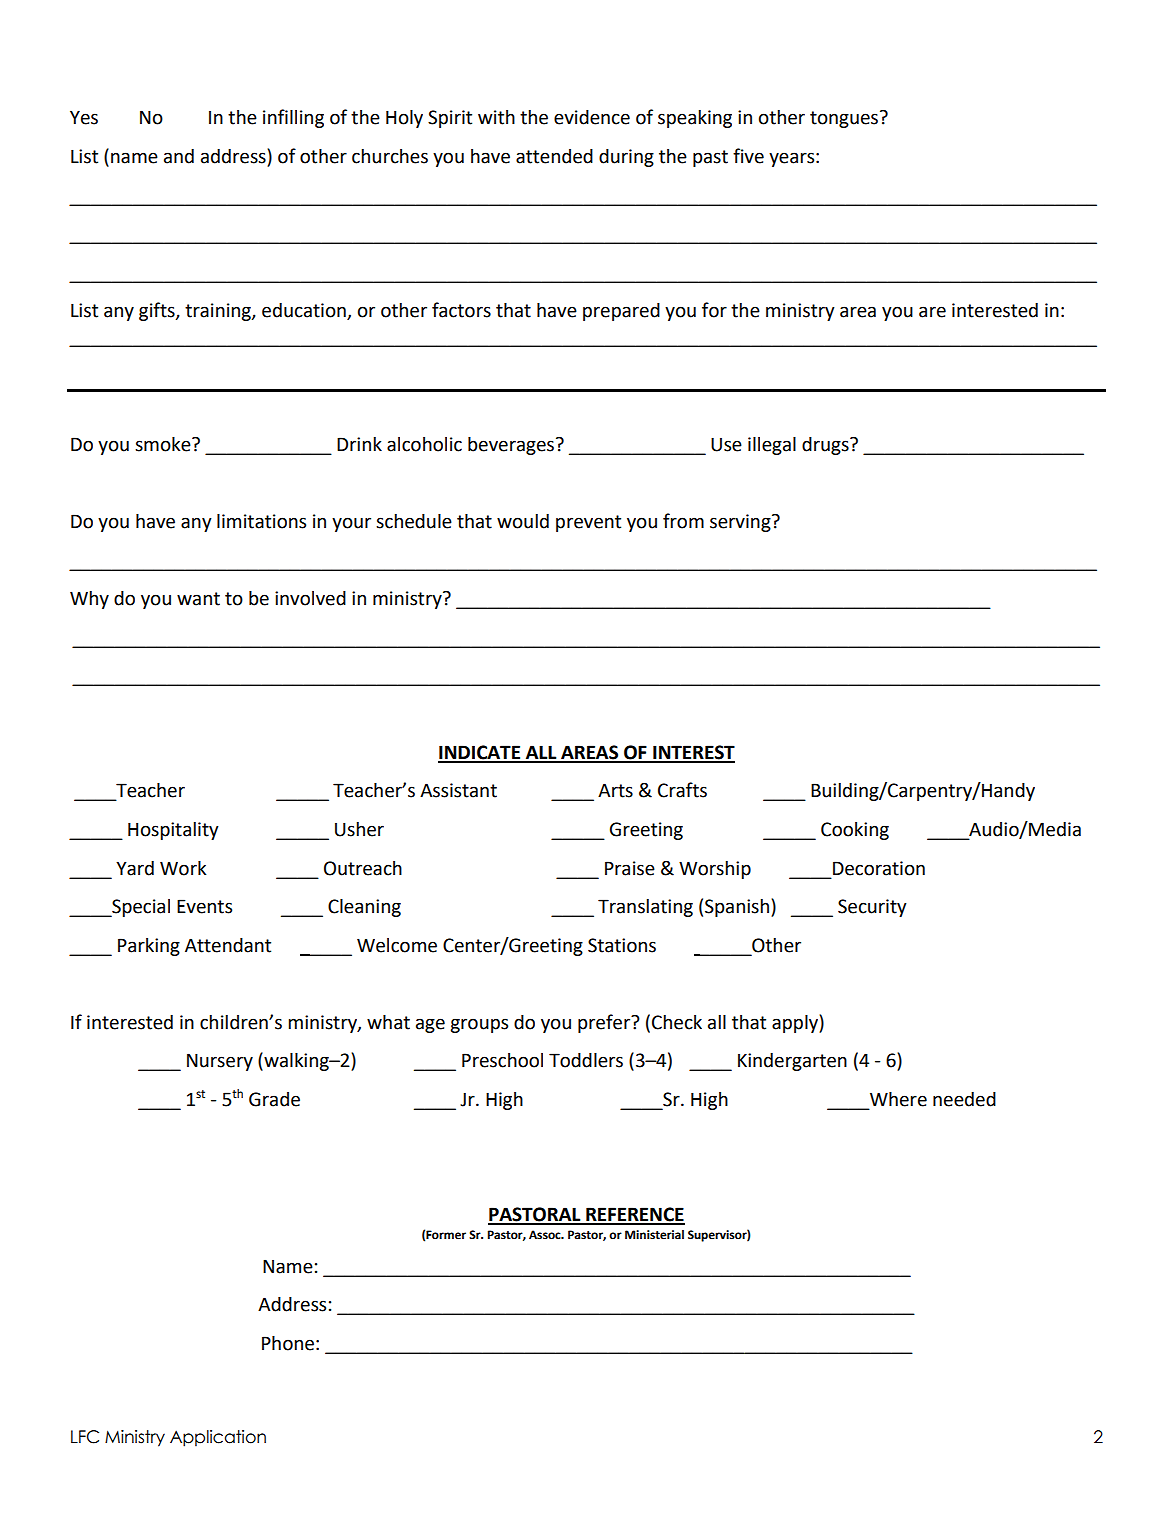  Describe the element at coordinates (872, 908) in the image. I see `Security` at that location.
